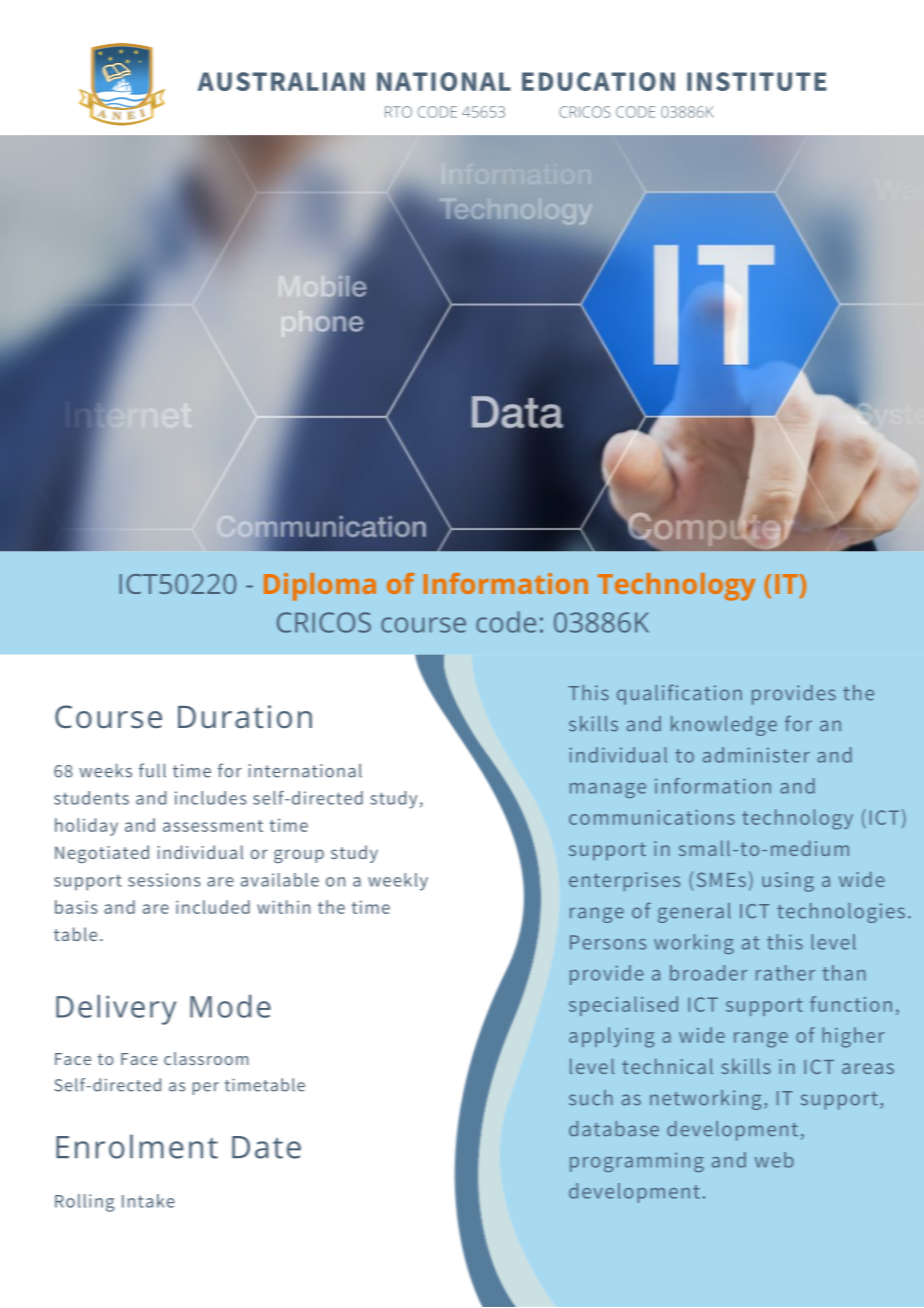  Describe the element at coordinates (320, 587) in the screenshot. I see `Diploma` at that location.
